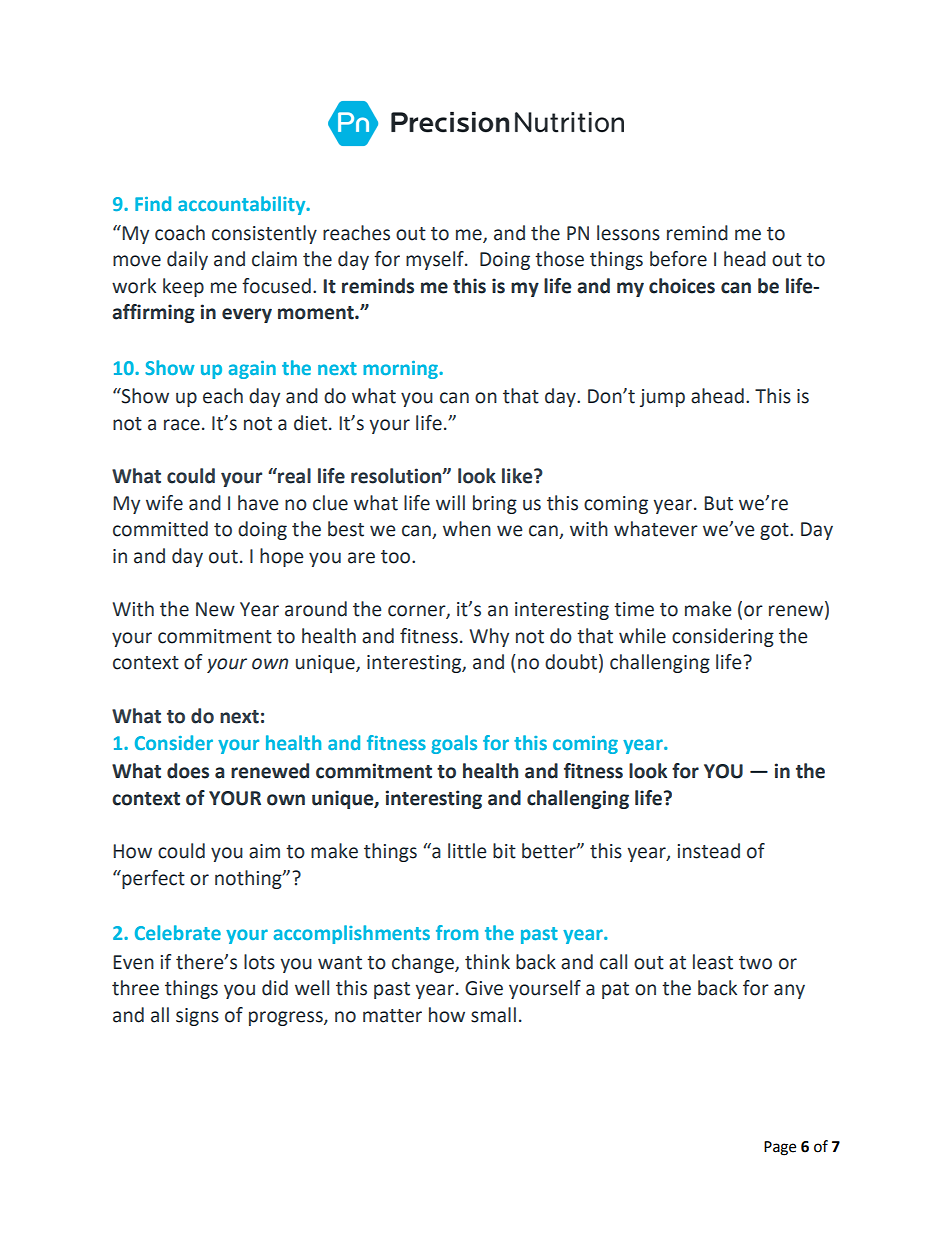 Image resolution: width=952 pixels, height=1233 pixels. What do you see at coordinates (160, 529) in the page?
I see `committed` at bounding box center [160, 529].
